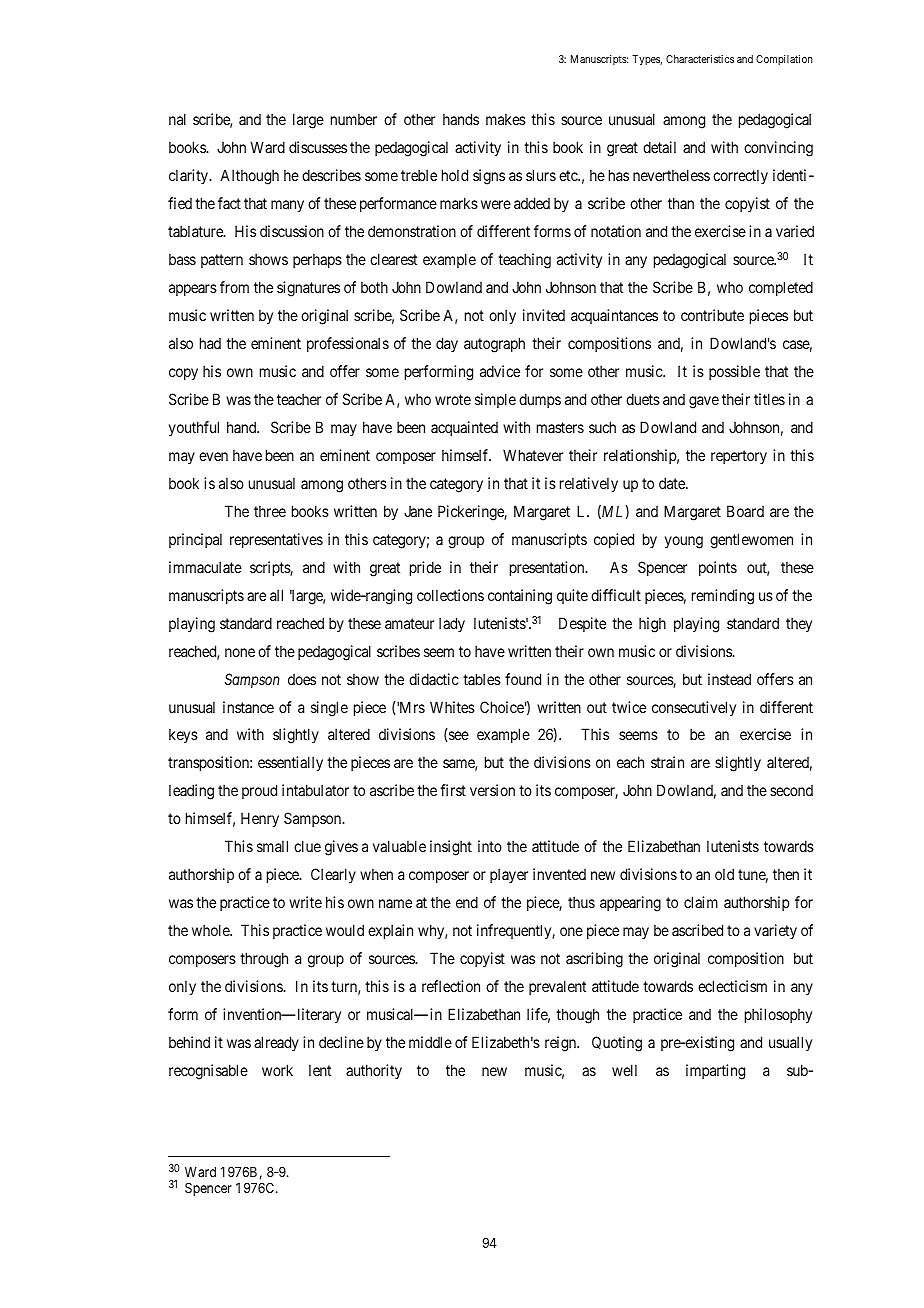 This page has width=924, height=1308. Describe the element at coordinates (276, 1043) in the page. I see `already` at that location.
